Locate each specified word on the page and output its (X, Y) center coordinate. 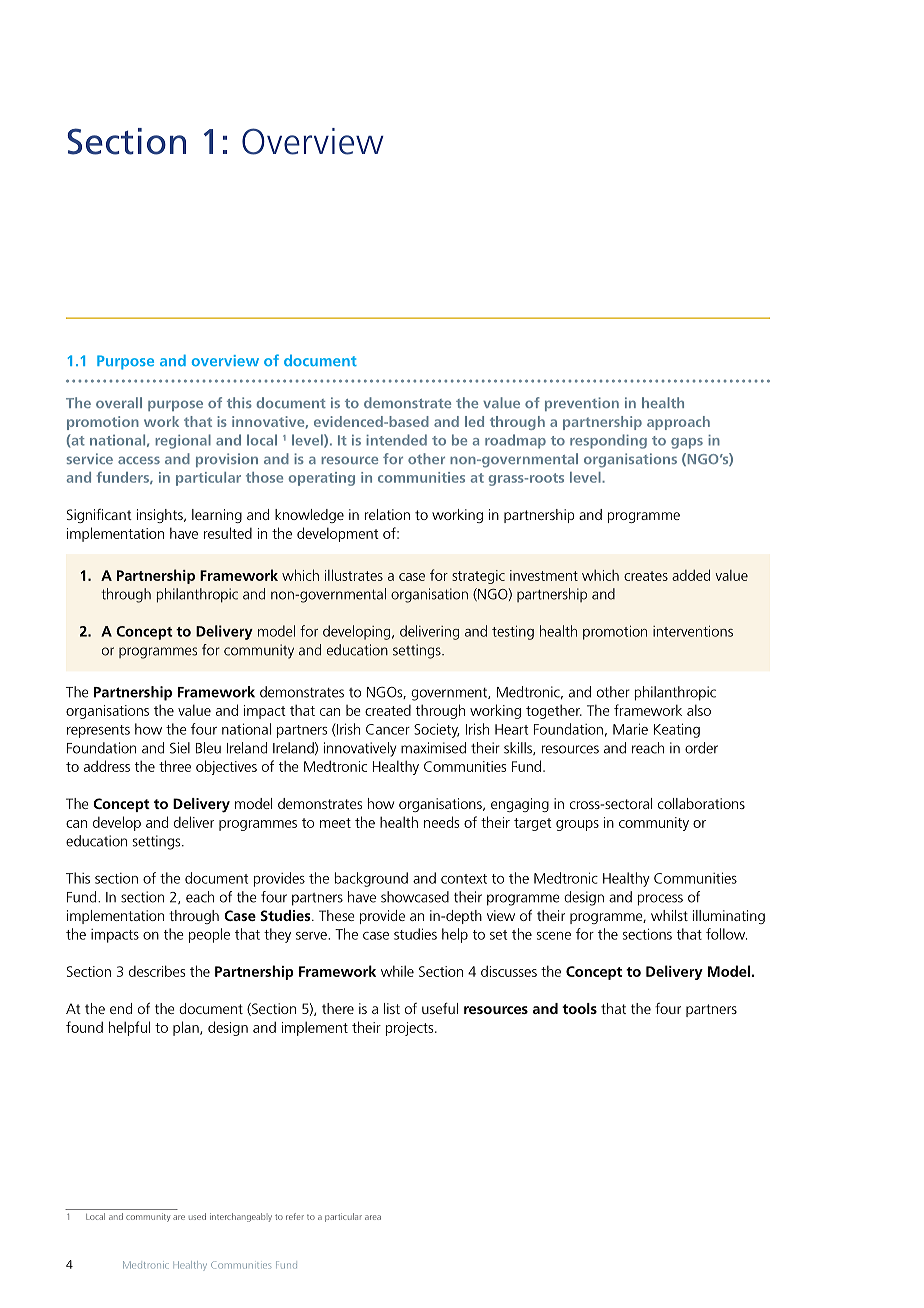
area (373, 1217)
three (175, 766)
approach (678, 423)
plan (187, 1028)
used (197, 1216)
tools (579, 1008)
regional (183, 441)
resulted (228, 533)
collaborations (701, 803)
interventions (693, 631)
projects (411, 1029)
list (392, 1008)
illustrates (354, 575)
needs (441, 822)
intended (396, 440)
